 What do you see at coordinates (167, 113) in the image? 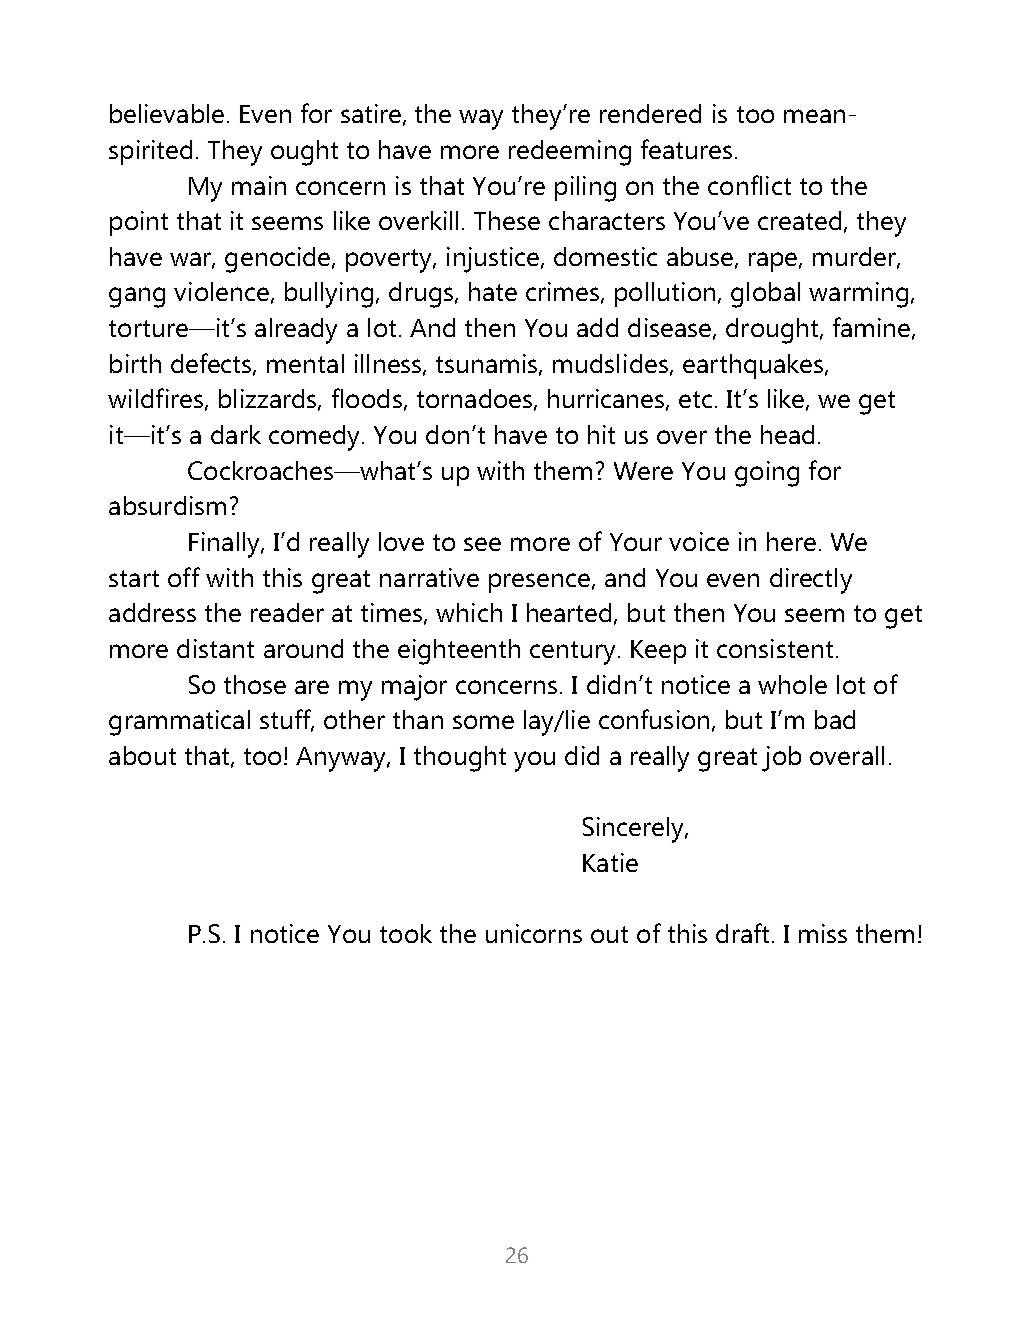
I see `believable` at bounding box center [167, 113].
